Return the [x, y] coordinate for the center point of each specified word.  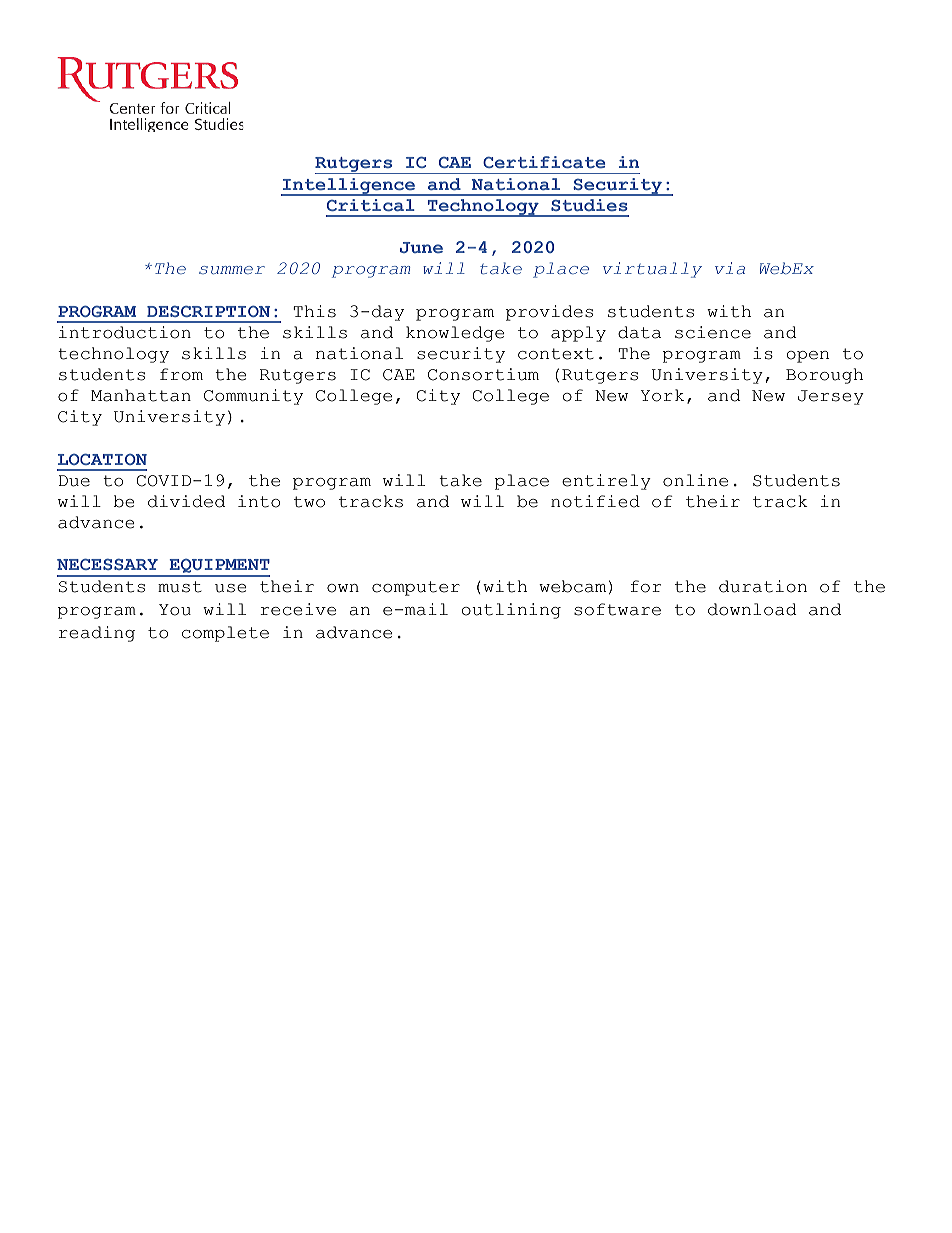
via [730, 268]
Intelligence [349, 187]
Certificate [544, 162]
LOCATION [102, 459]
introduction [125, 332]
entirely [606, 482]
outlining [511, 611]
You [175, 610]
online [695, 480]
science [713, 332]
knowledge [455, 334]
